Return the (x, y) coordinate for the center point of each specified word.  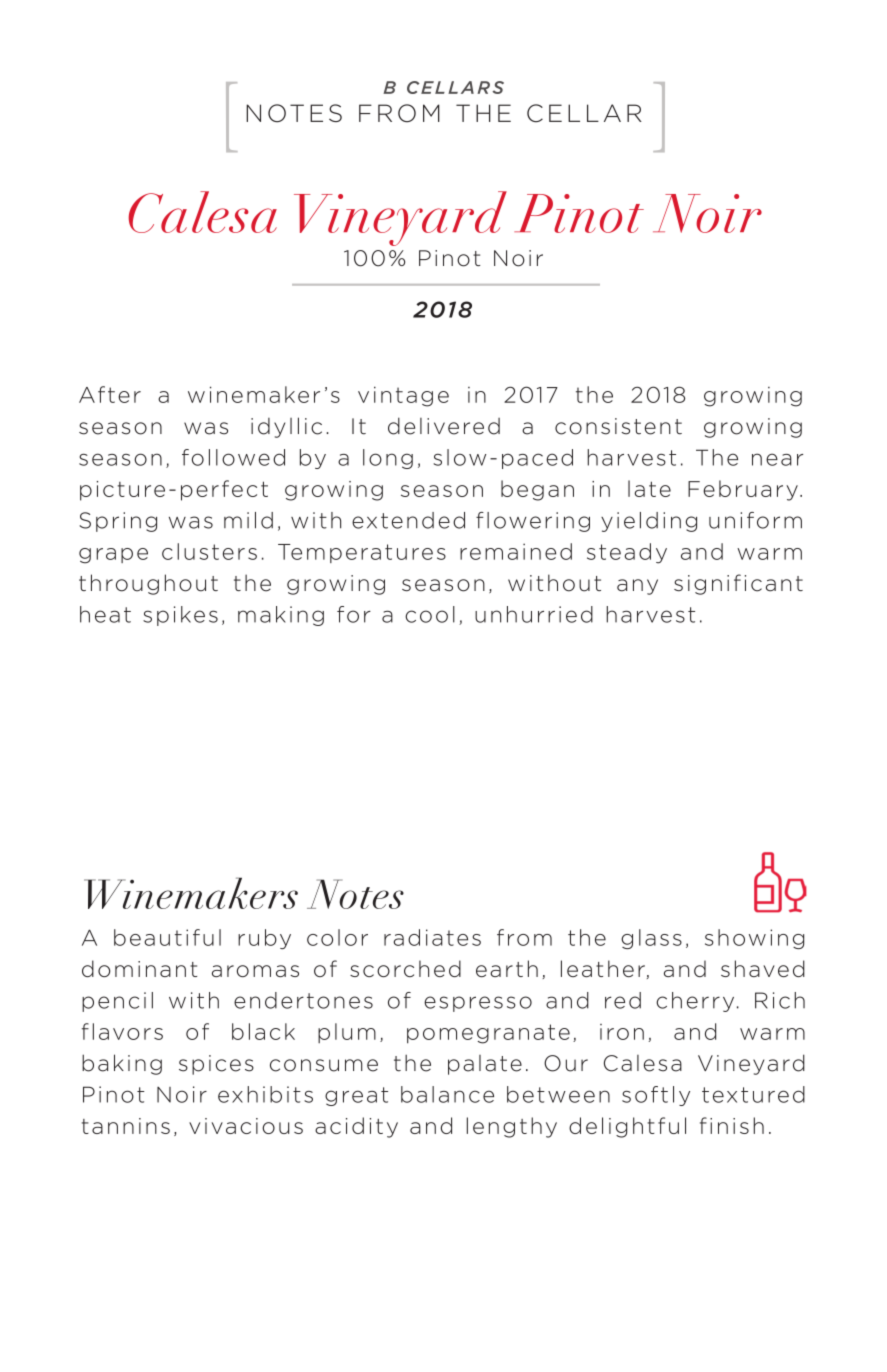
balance (447, 1094)
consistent (618, 426)
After (110, 394)
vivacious (246, 1126)
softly (656, 1096)
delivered (444, 426)
